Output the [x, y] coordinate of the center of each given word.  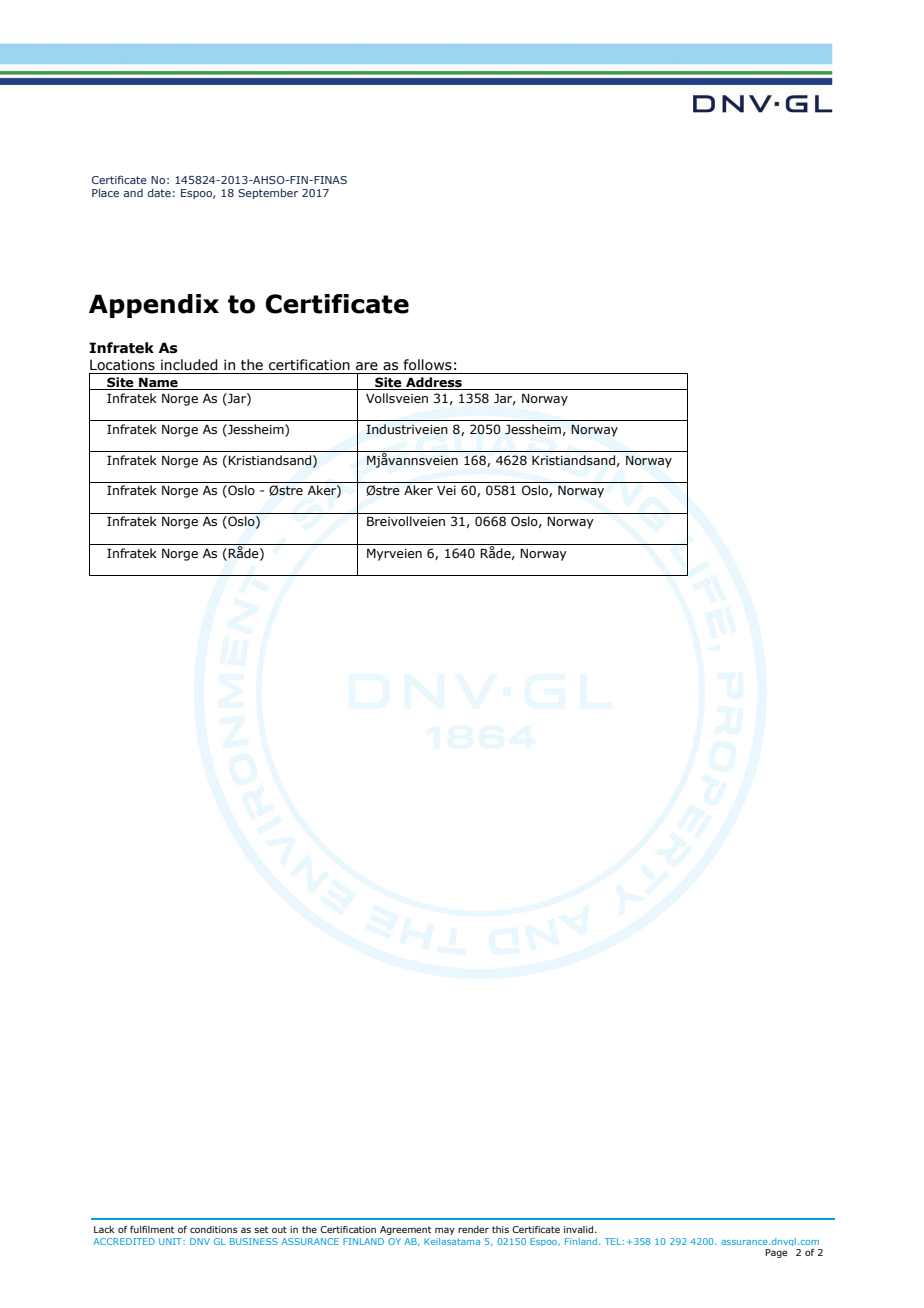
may [445, 1231]
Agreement [405, 1230]
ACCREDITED [124, 1241]
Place [105, 192]
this [500, 1229]
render [473, 1229]
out [279, 1229]
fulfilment [152, 1229]
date [159, 192]
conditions [214, 1229]
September [268, 193]
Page [776, 1253]
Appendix [154, 306]
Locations [122, 365]
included [189, 365]
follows [428, 365]
